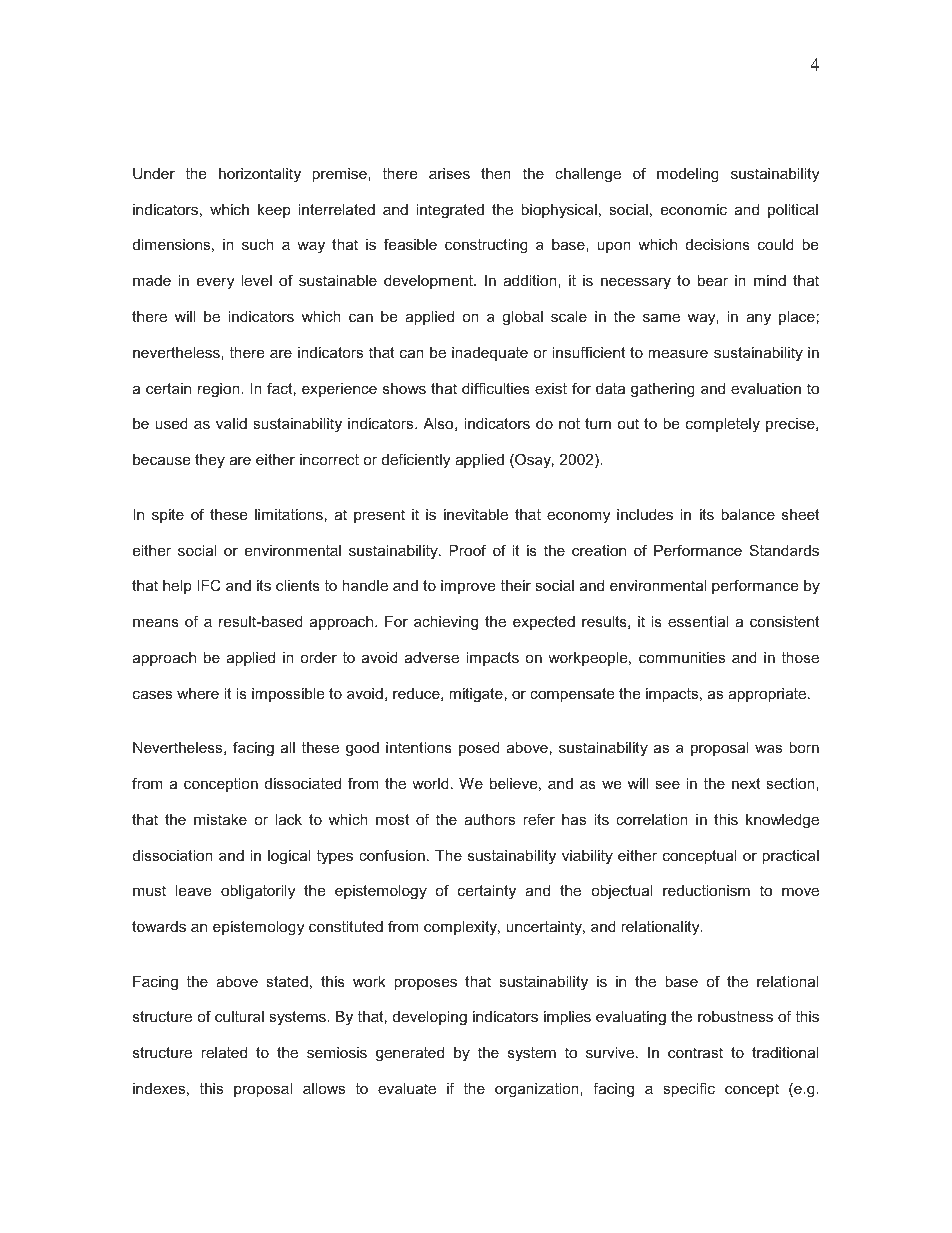 The image size is (952, 1233). I want to click on difficulties, so click(496, 388).
